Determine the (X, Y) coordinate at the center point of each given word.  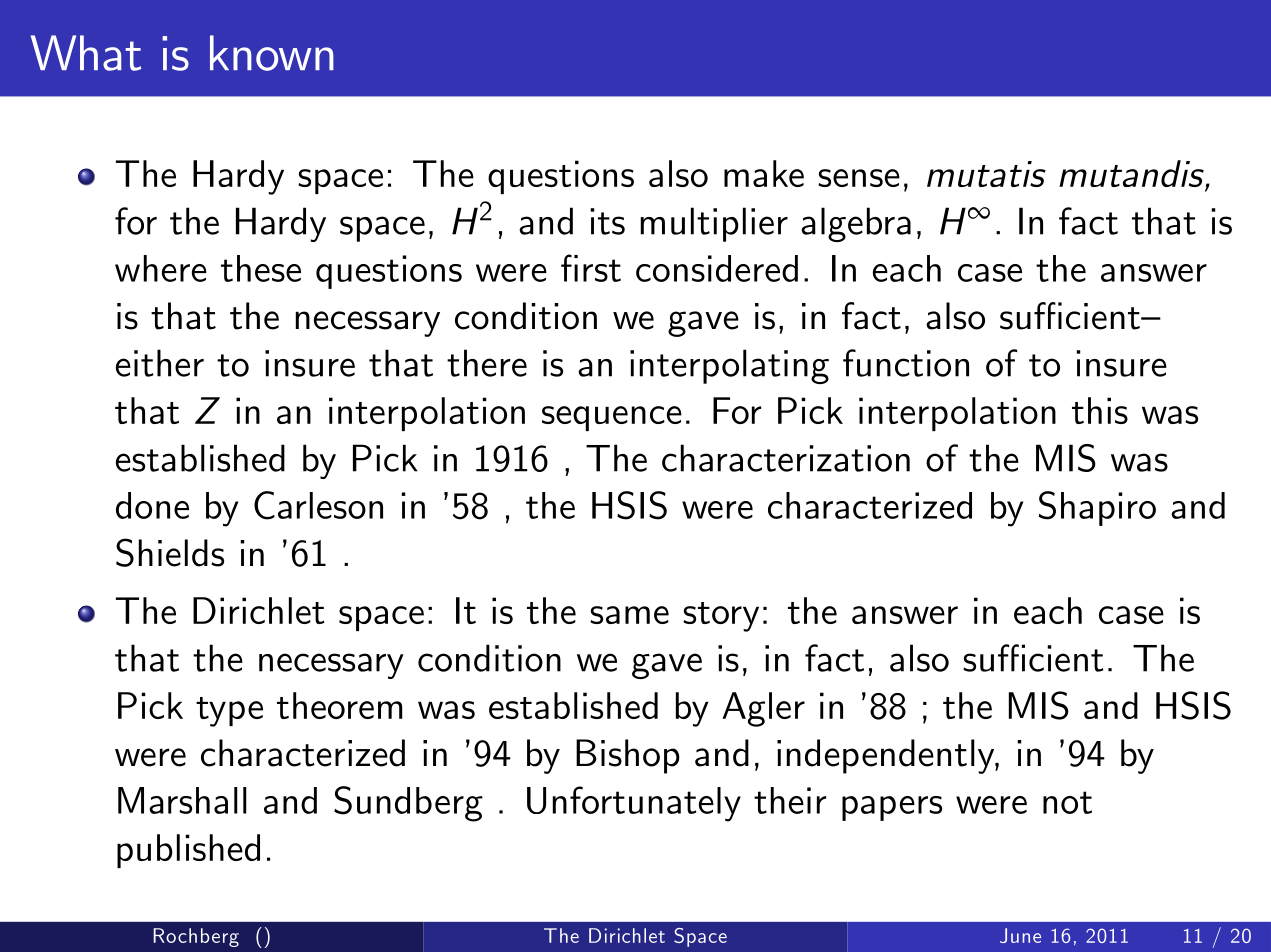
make (764, 173)
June (1020, 935)
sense (859, 178)
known (272, 53)
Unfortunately (634, 804)
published (188, 851)
